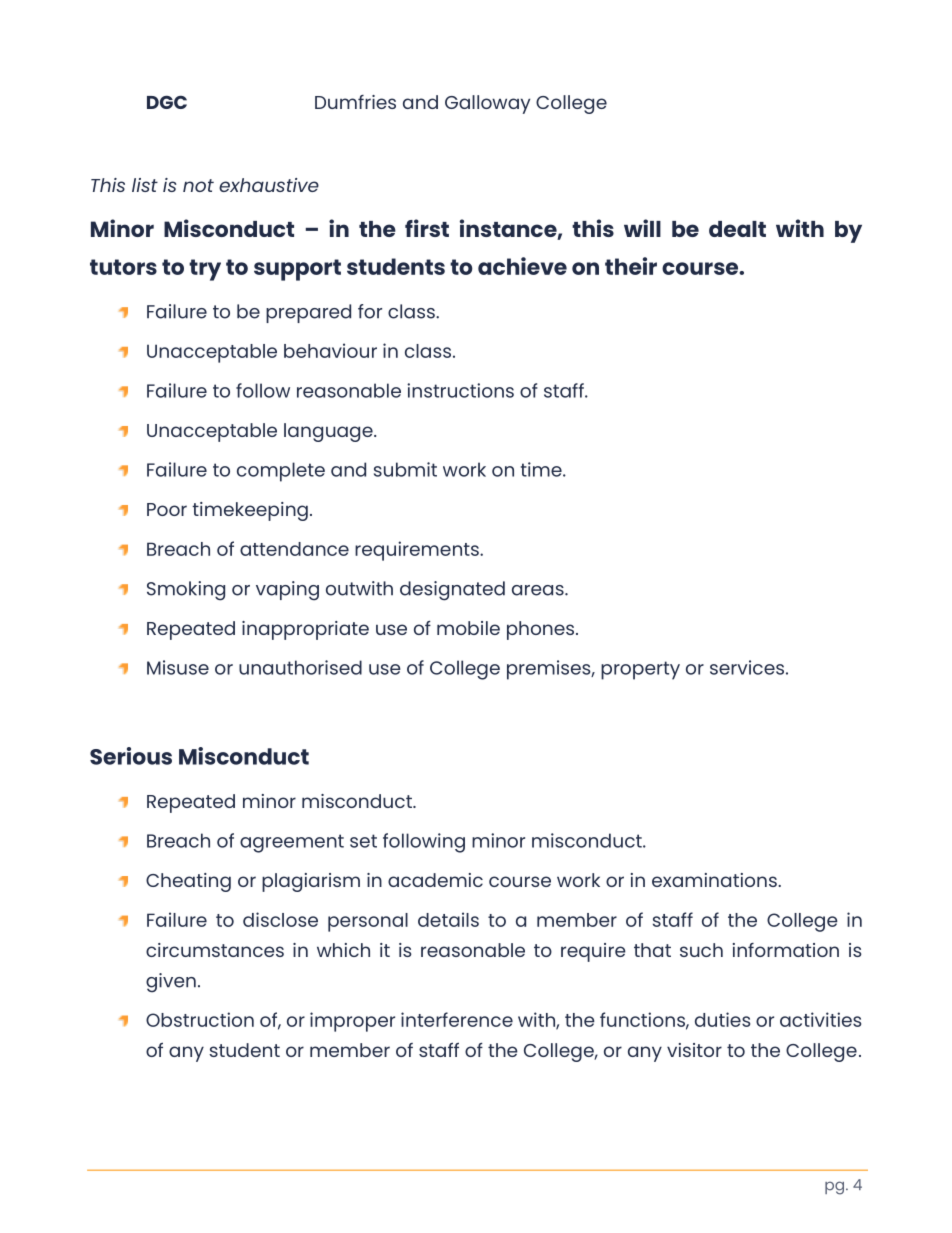 The image size is (952, 1233). I want to click on Galloway, so click(487, 104).
